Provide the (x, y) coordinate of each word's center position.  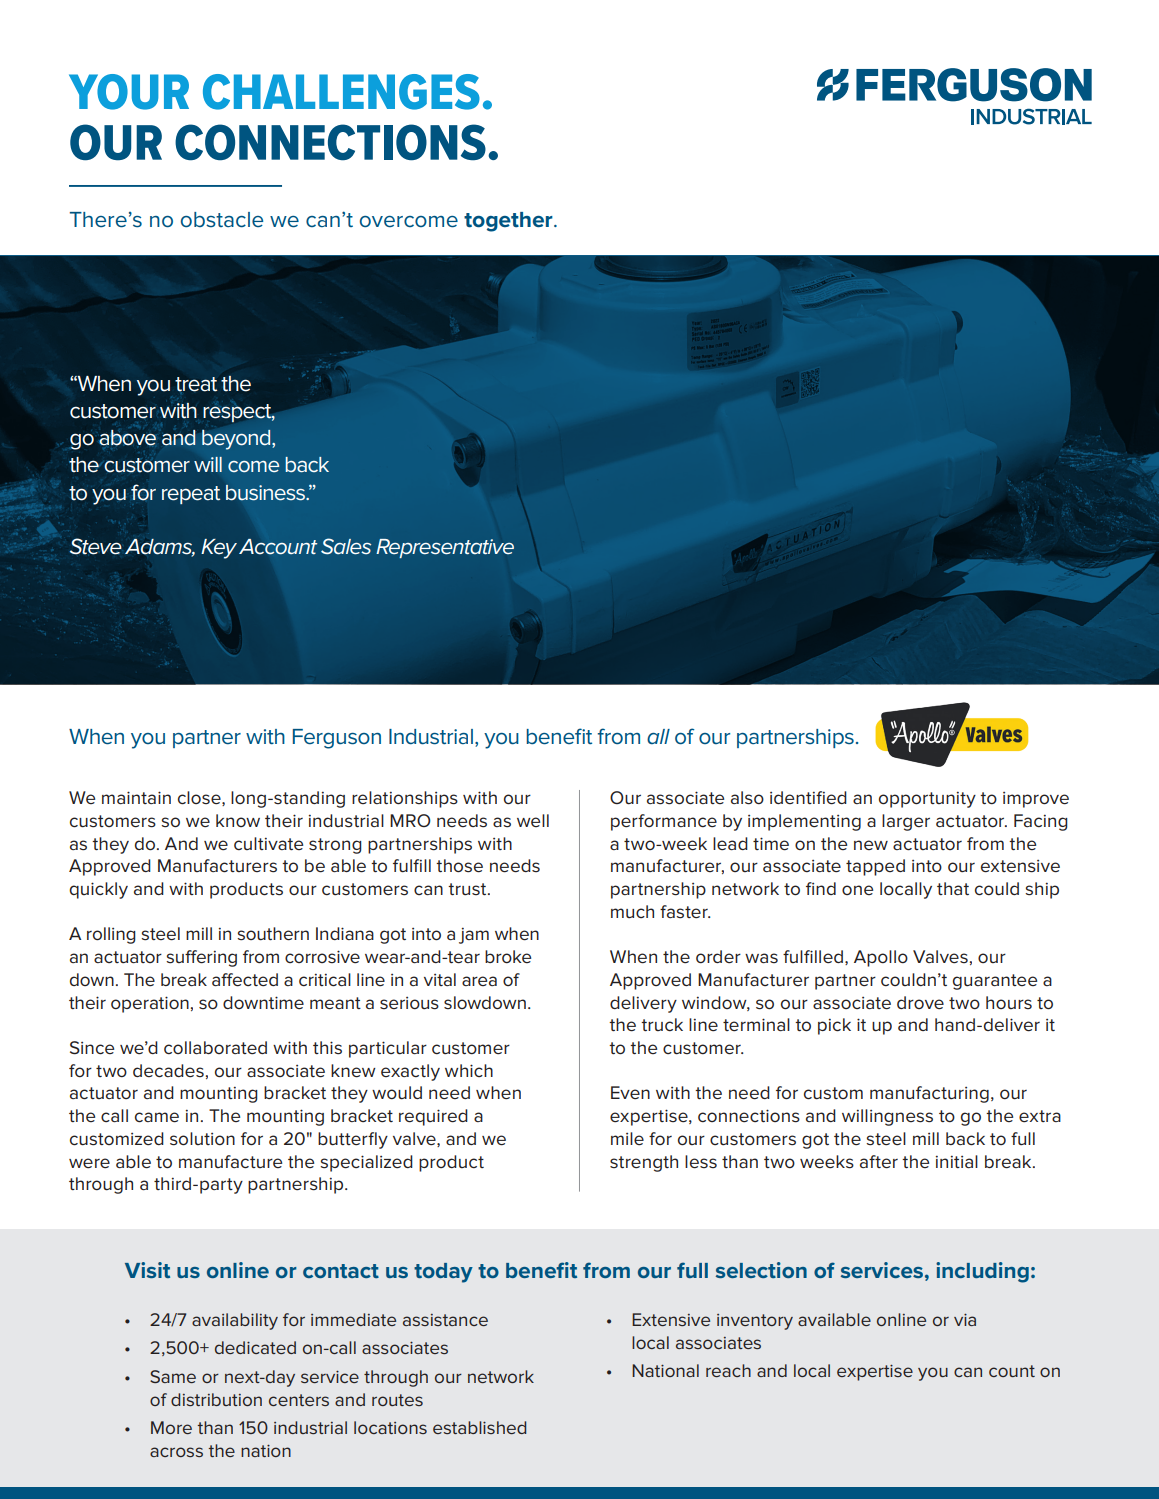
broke (508, 956)
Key (219, 549)
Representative (445, 548)
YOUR (129, 92)
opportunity (927, 800)
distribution (216, 1399)
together (509, 222)
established (479, 1427)
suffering (201, 958)
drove (920, 1002)
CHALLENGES (341, 92)
